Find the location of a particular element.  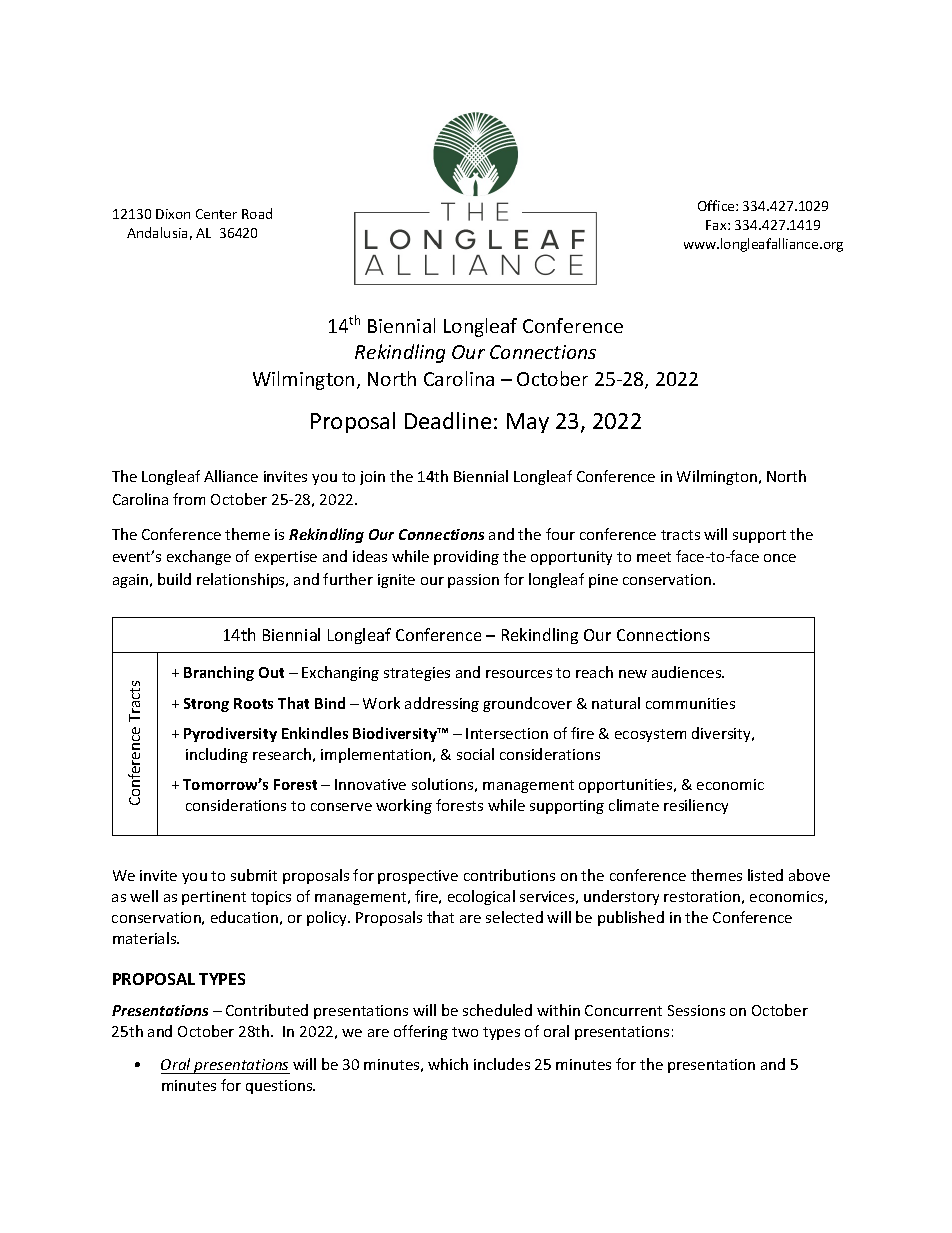

Branching is located at coordinates (219, 673).
